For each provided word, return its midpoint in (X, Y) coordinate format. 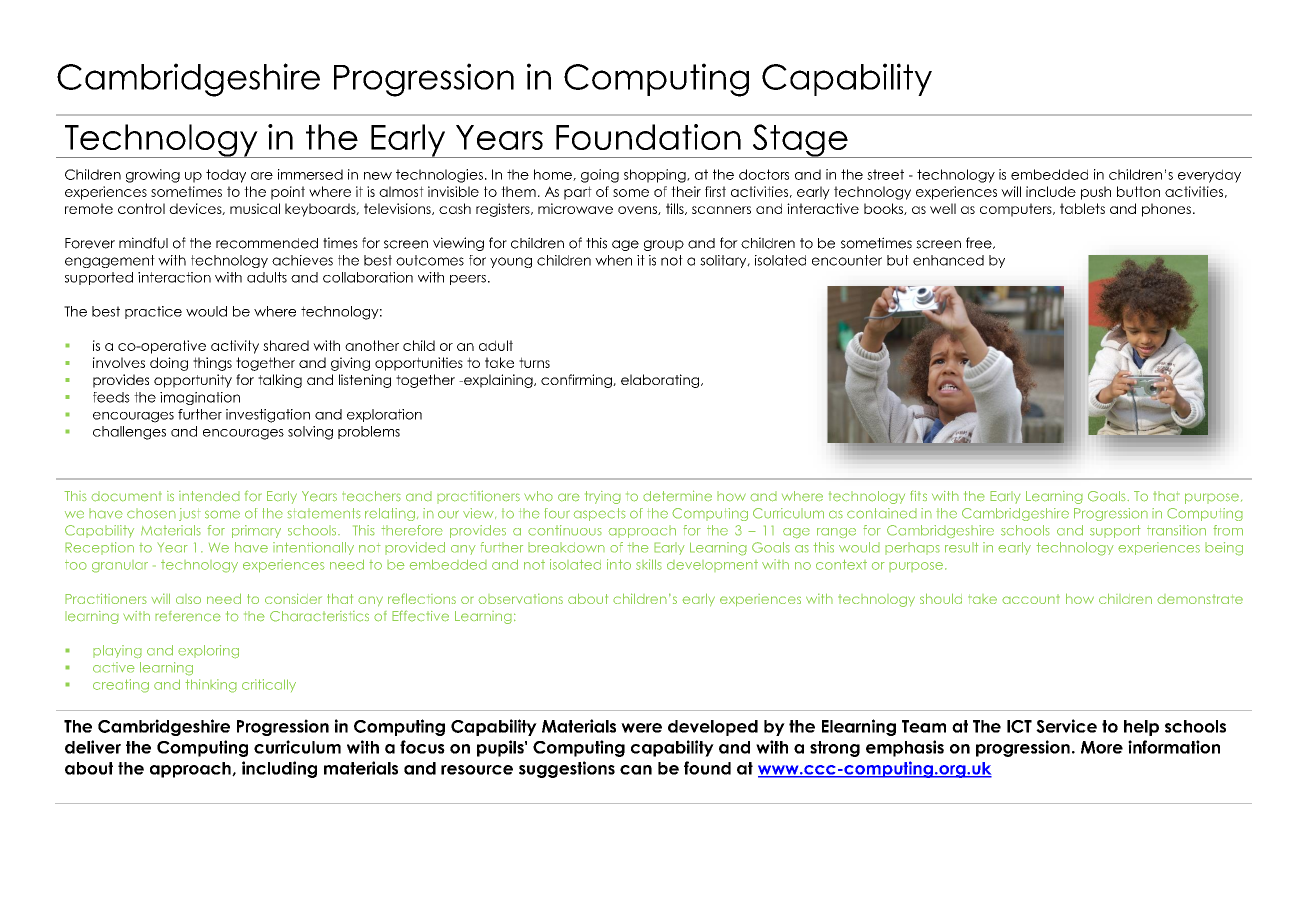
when (613, 260)
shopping (656, 176)
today (226, 176)
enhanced (948, 260)
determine (677, 496)
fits (918, 495)
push (1096, 193)
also (188, 599)
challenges (129, 433)
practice (153, 312)
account (1031, 599)
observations (520, 598)
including (279, 769)
